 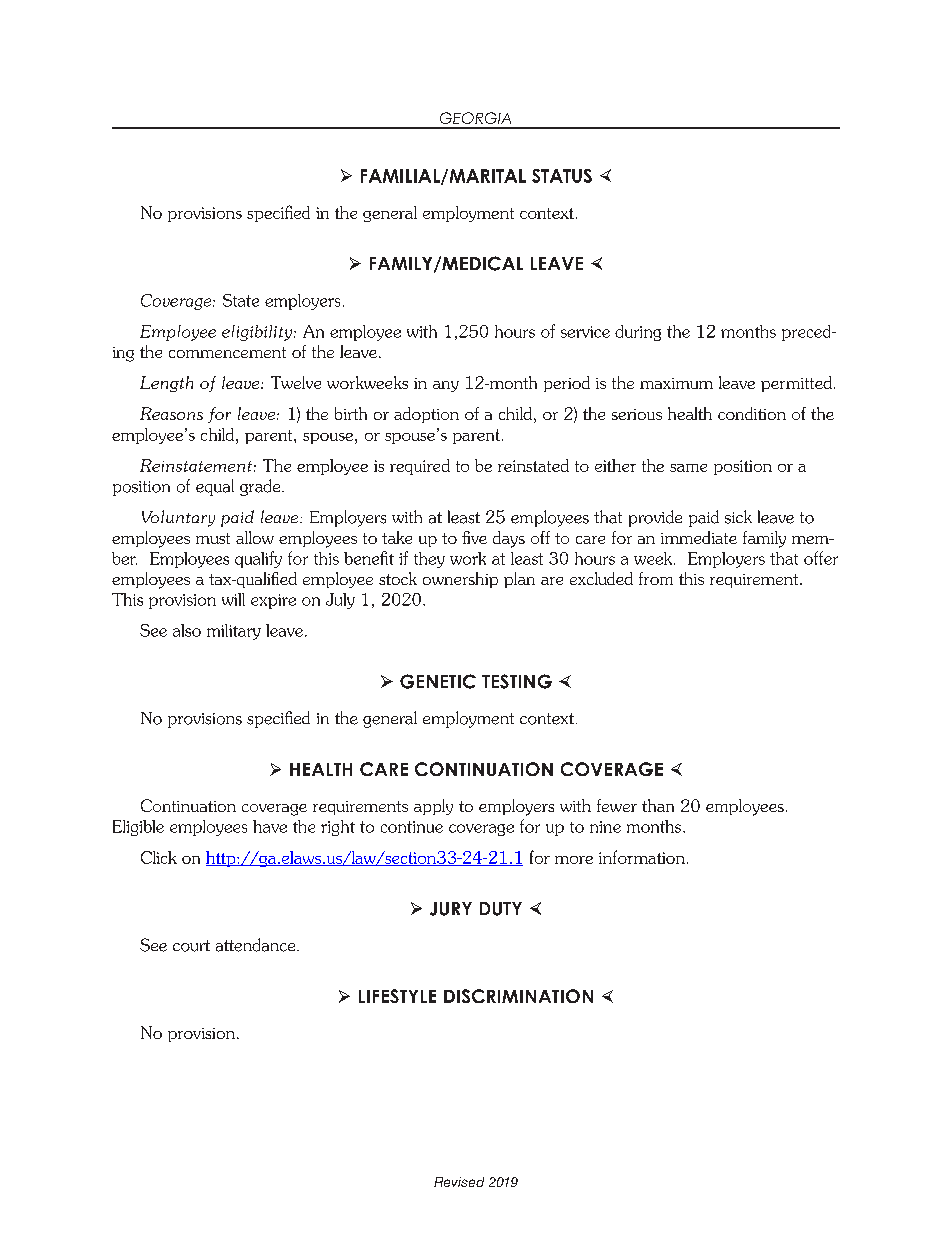 I want to click on than, so click(x=658, y=805).
